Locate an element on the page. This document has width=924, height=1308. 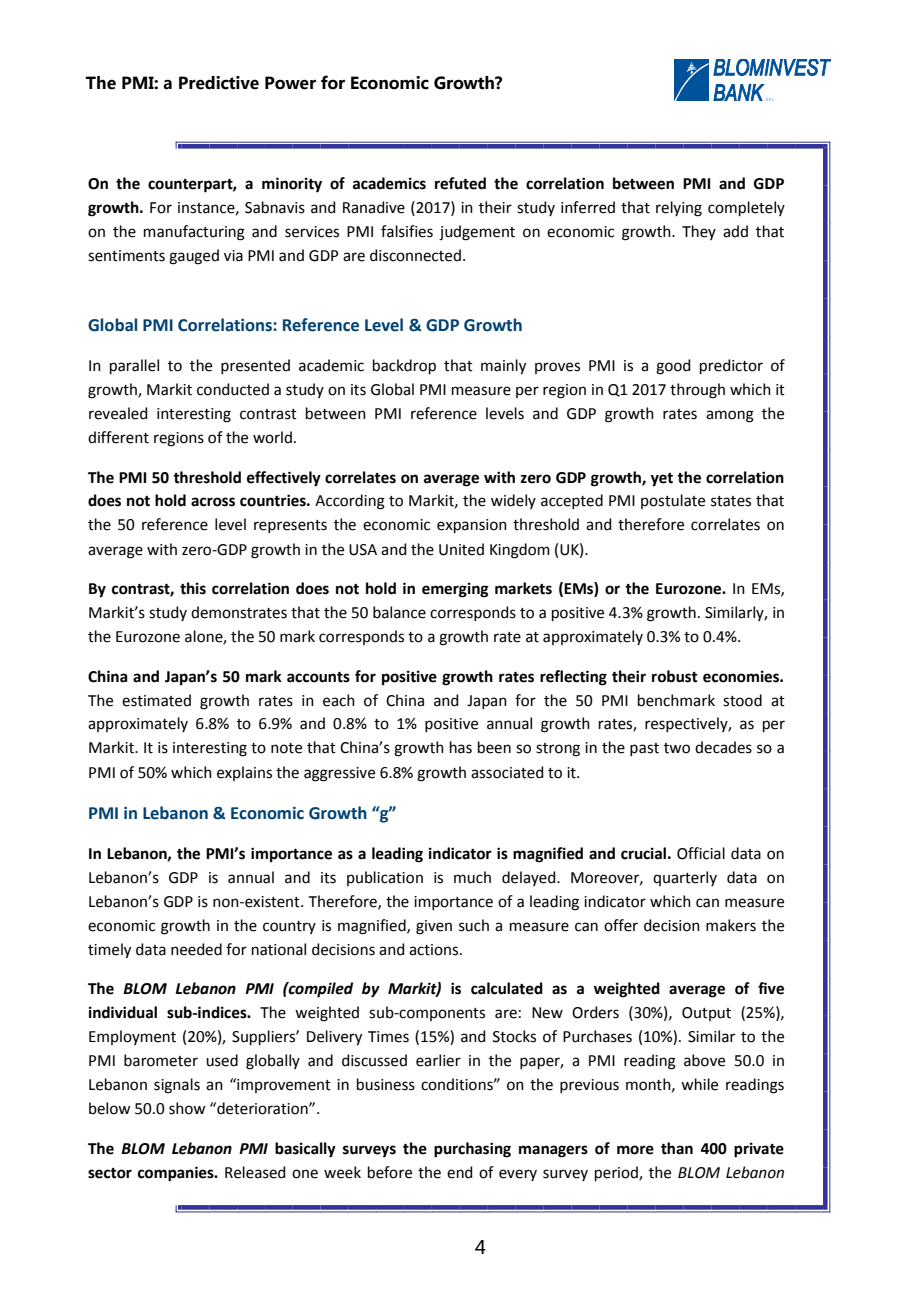
relying is located at coordinates (679, 209).
